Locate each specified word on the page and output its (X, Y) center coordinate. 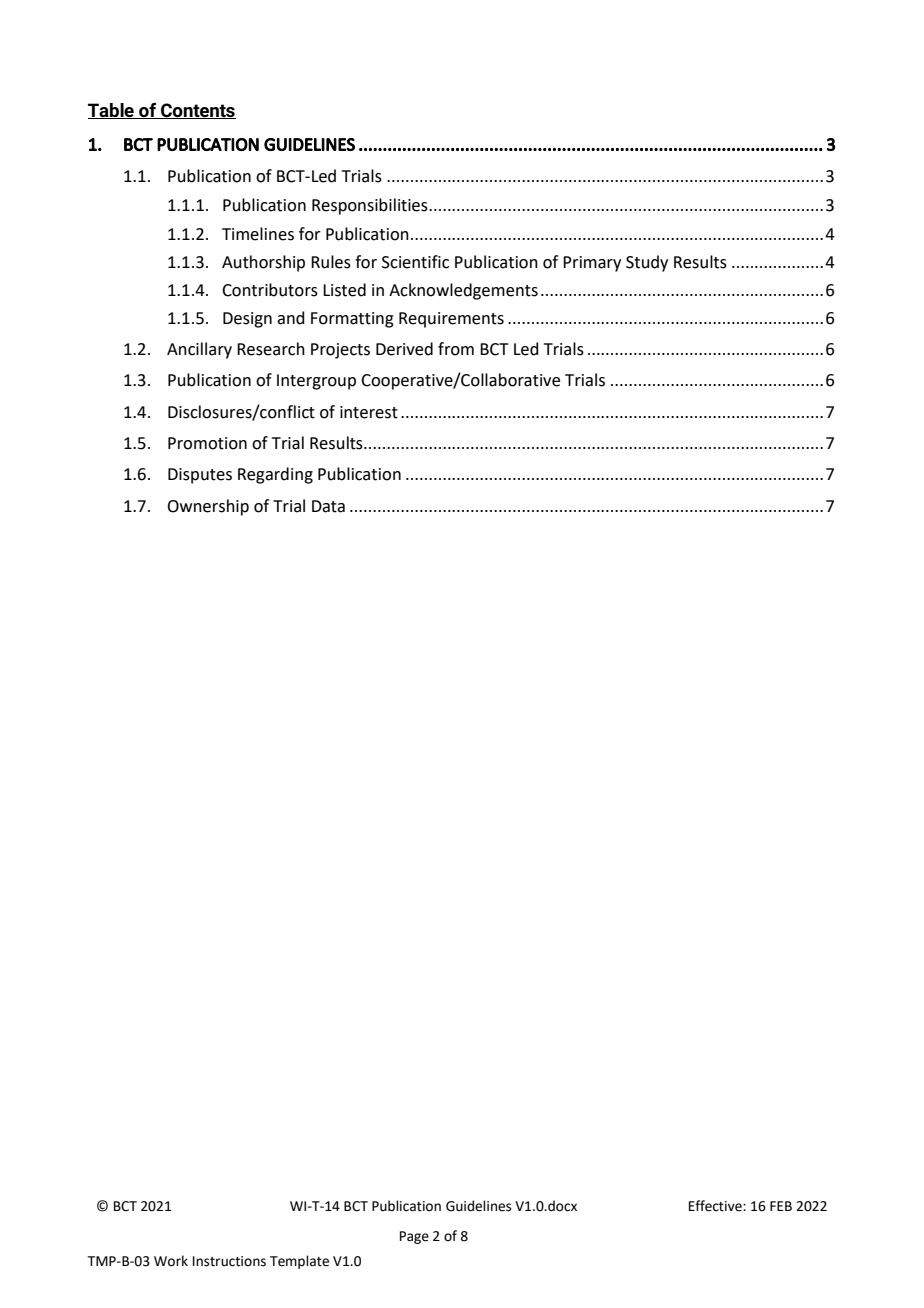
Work (171, 1261)
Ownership (208, 507)
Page (414, 1237)
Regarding (275, 475)
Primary (592, 264)
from (456, 349)
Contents (197, 111)
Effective (716, 1206)
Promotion (207, 443)
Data (328, 506)
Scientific (415, 262)
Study (647, 263)
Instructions (229, 1261)
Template (299, 1262)
